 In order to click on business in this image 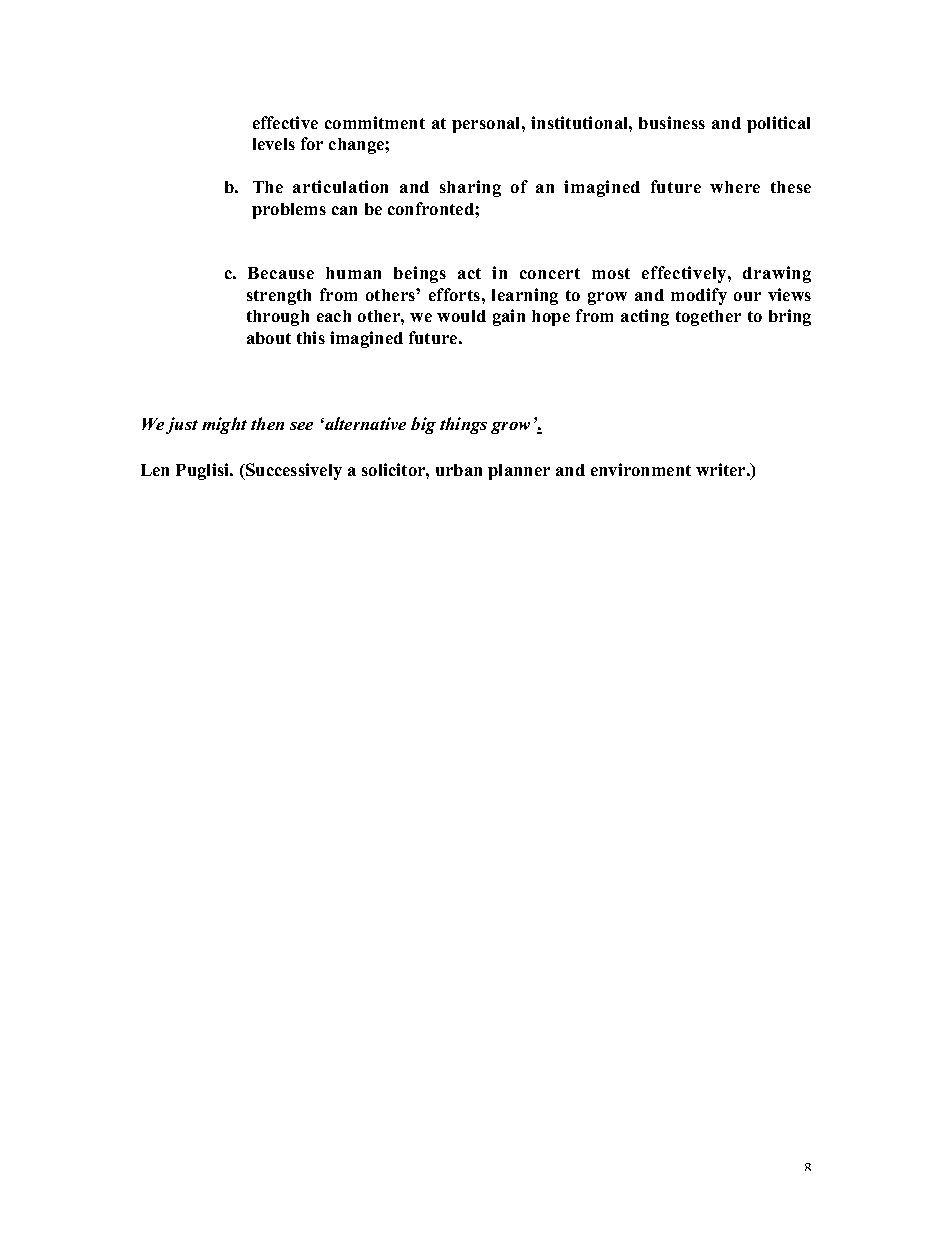, I will do `click(672, 122)`.
